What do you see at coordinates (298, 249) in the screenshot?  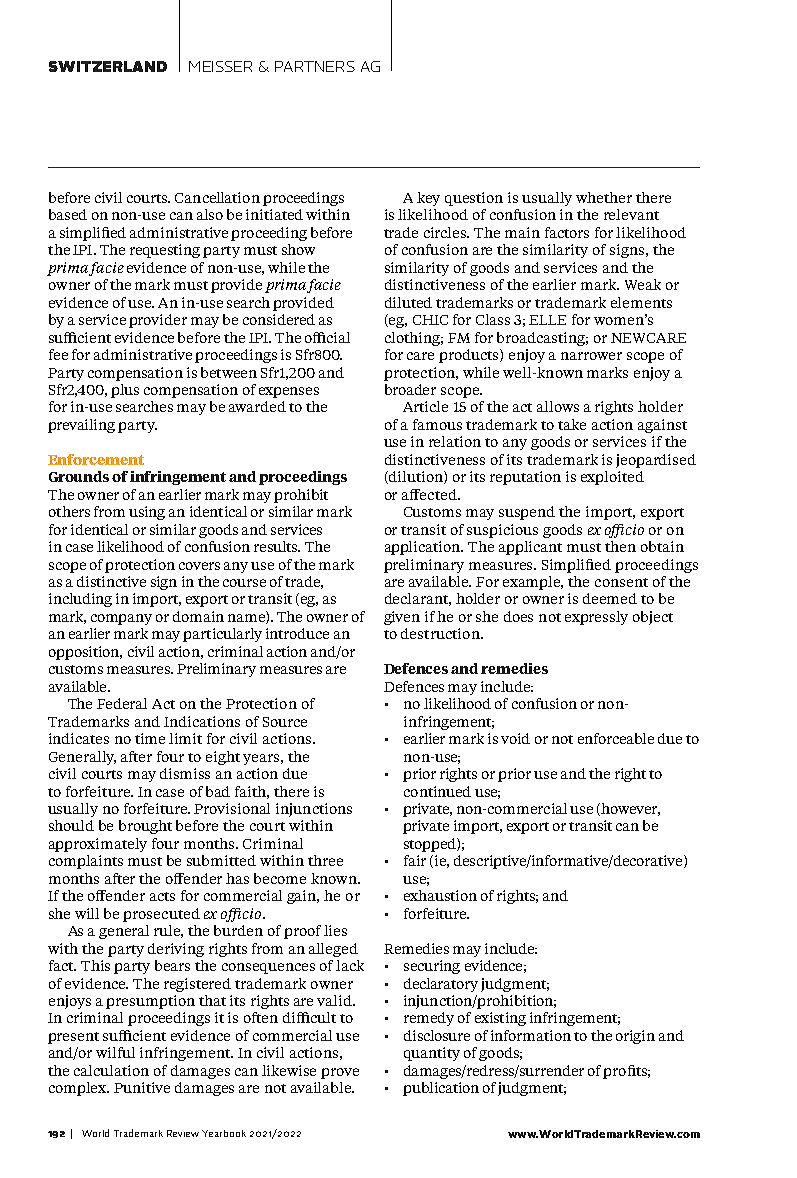 I see `show` at bounding box center [298, 249].
